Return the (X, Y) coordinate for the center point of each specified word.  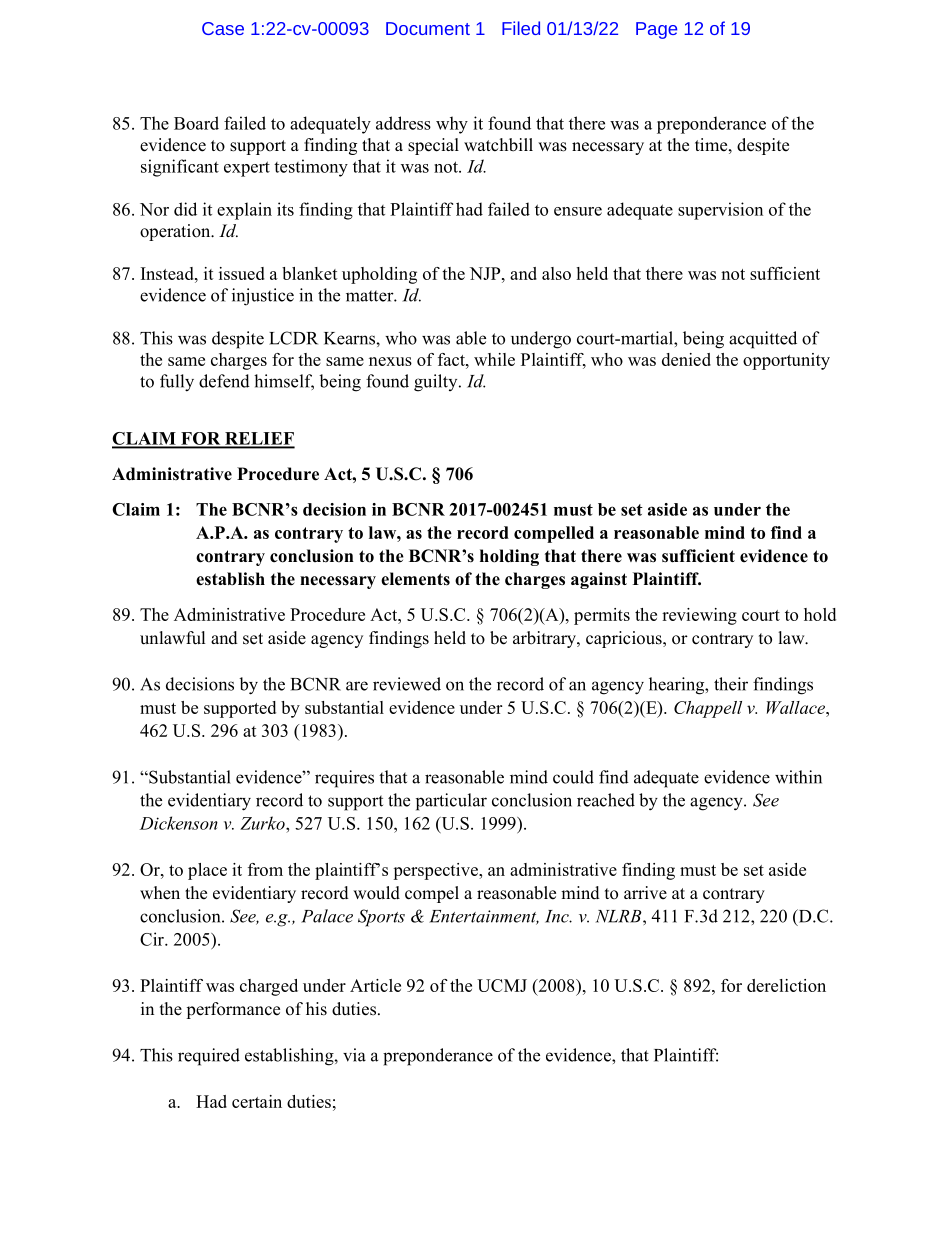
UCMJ (502, 985)
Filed (521, 28)
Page (656, 30)
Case (223, 28)
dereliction (786, 985)
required (209, 1057)
